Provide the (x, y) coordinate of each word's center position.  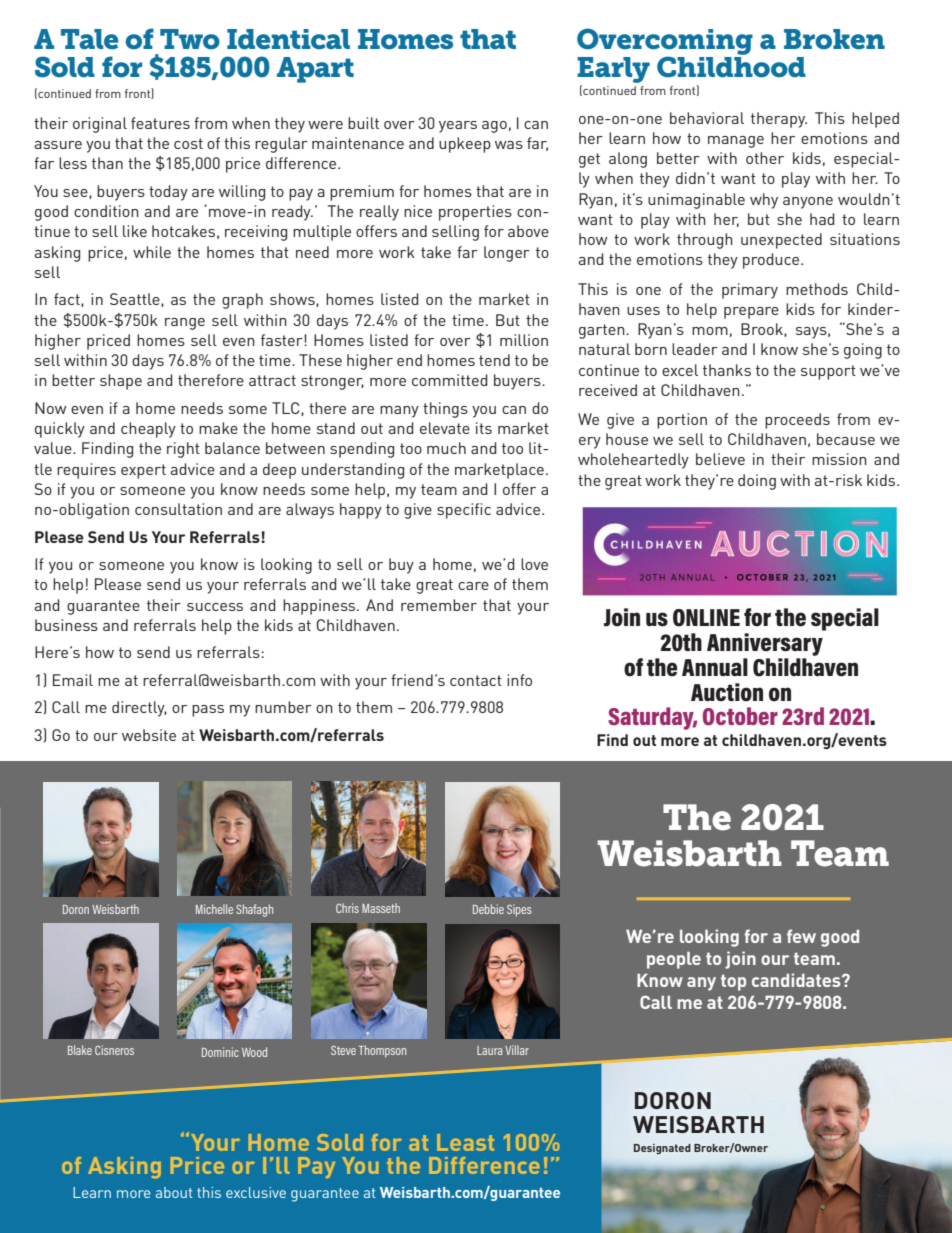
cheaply (148, 430)
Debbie (488, 909)
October (740, 716)
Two (190, 39)
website (149, 735)
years (458, 127)
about (174, 1192)
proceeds (797, 421)
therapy (779, 120)
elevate (445, 428)
